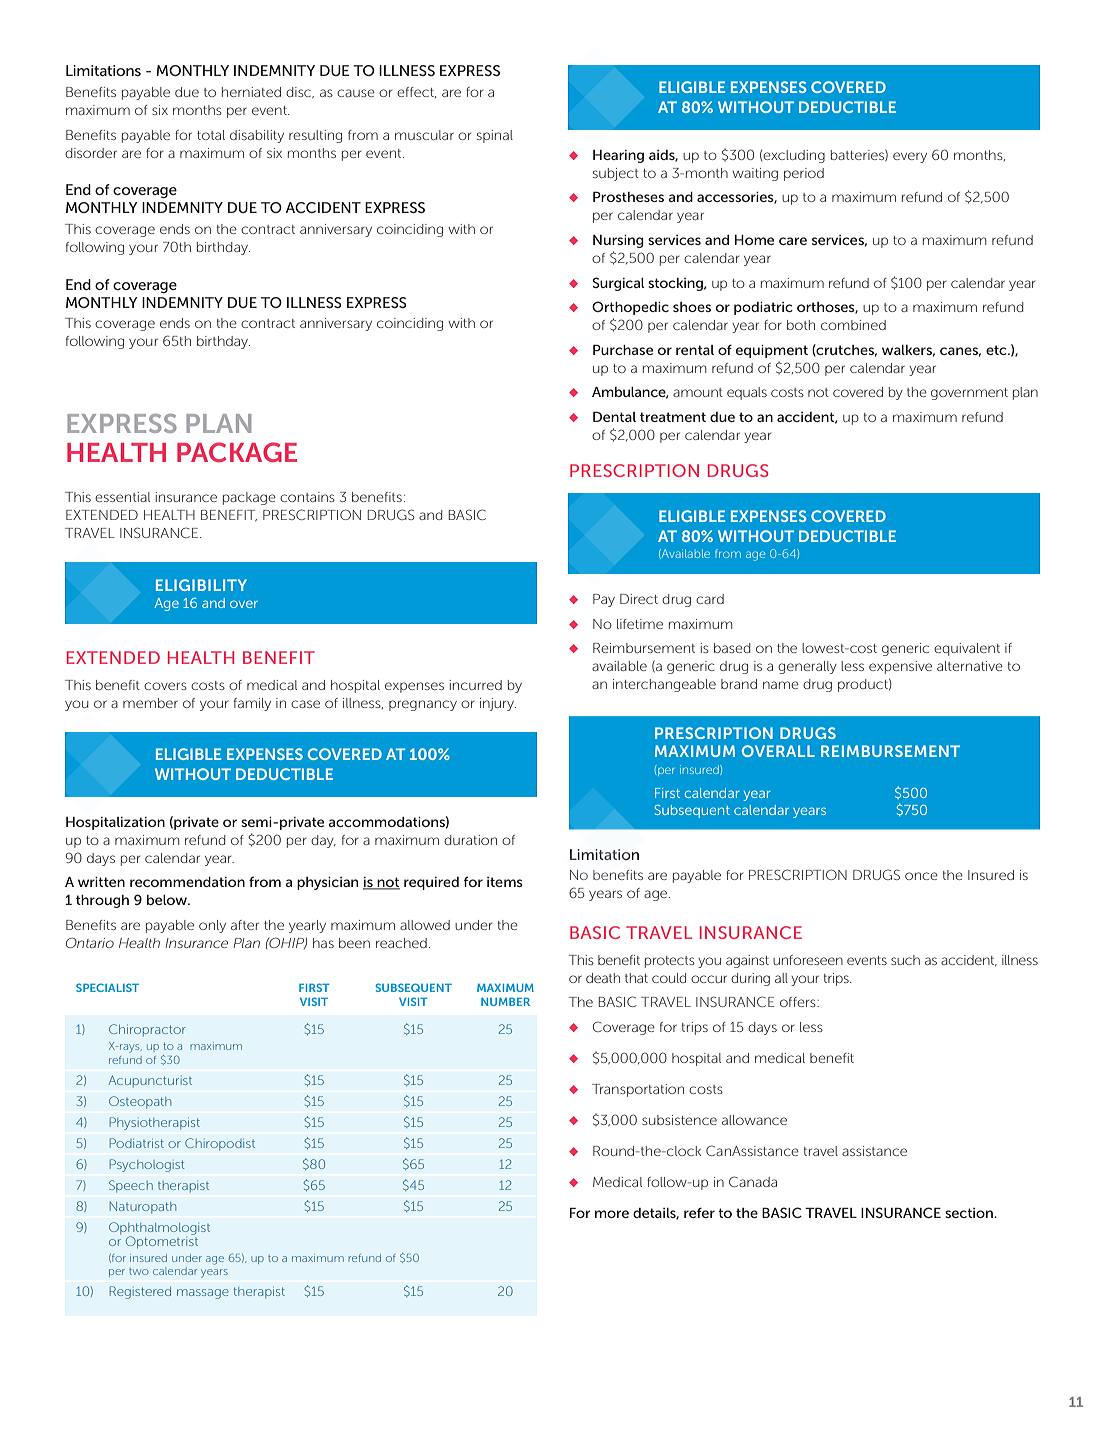 This image has width=1105, height=1429. I want to click on every, so click(910, 157).
